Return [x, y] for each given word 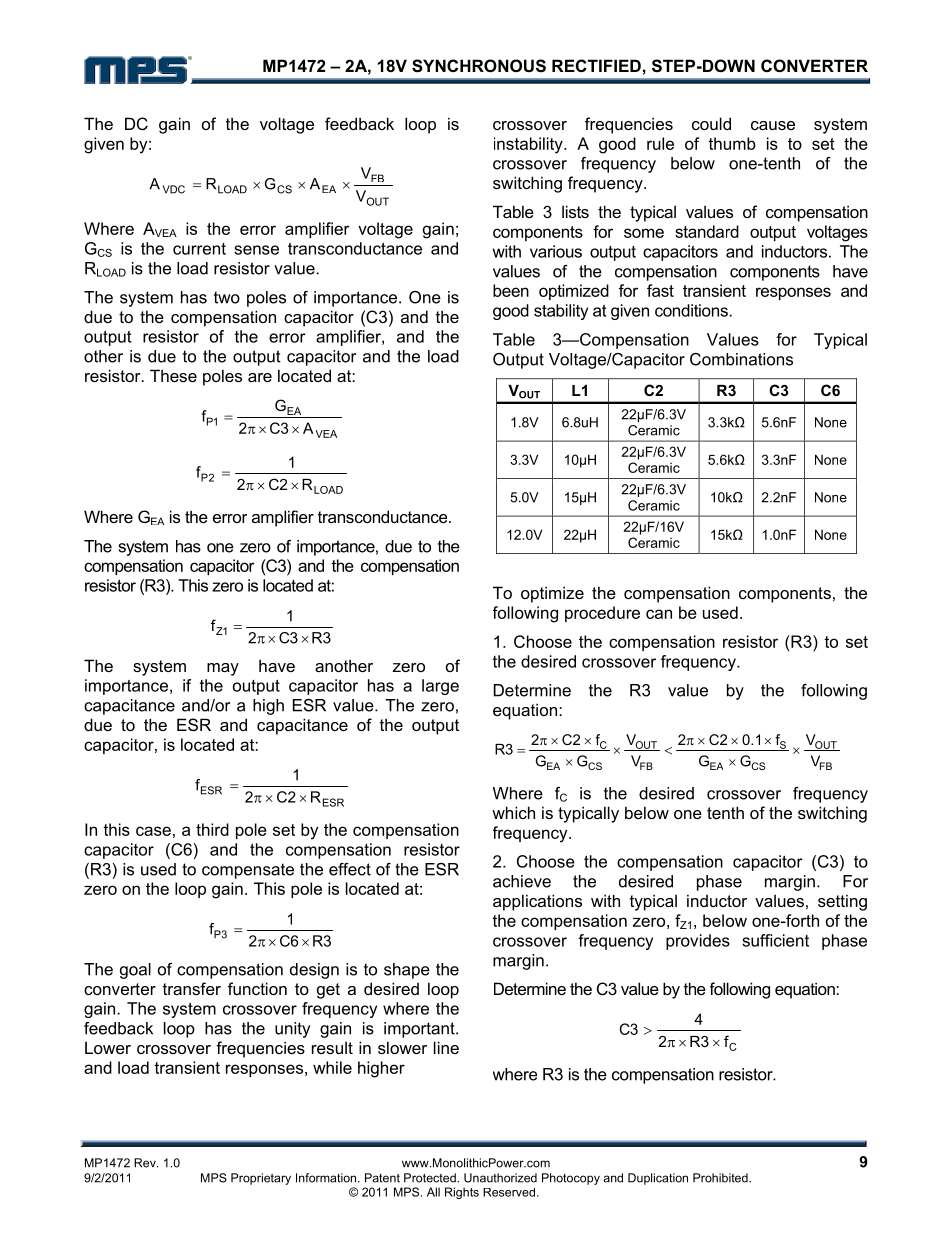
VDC [174, 189]
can [659, 614]
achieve [522, 881]
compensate [248, 871]
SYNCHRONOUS [479, 66]
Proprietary [261, 1179]
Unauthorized [500, 1178]
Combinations [741, 359]
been [511, 290]
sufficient [775, 940]
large [440, 687]
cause [773, 125]
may [223, 669]
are [260, 377]
